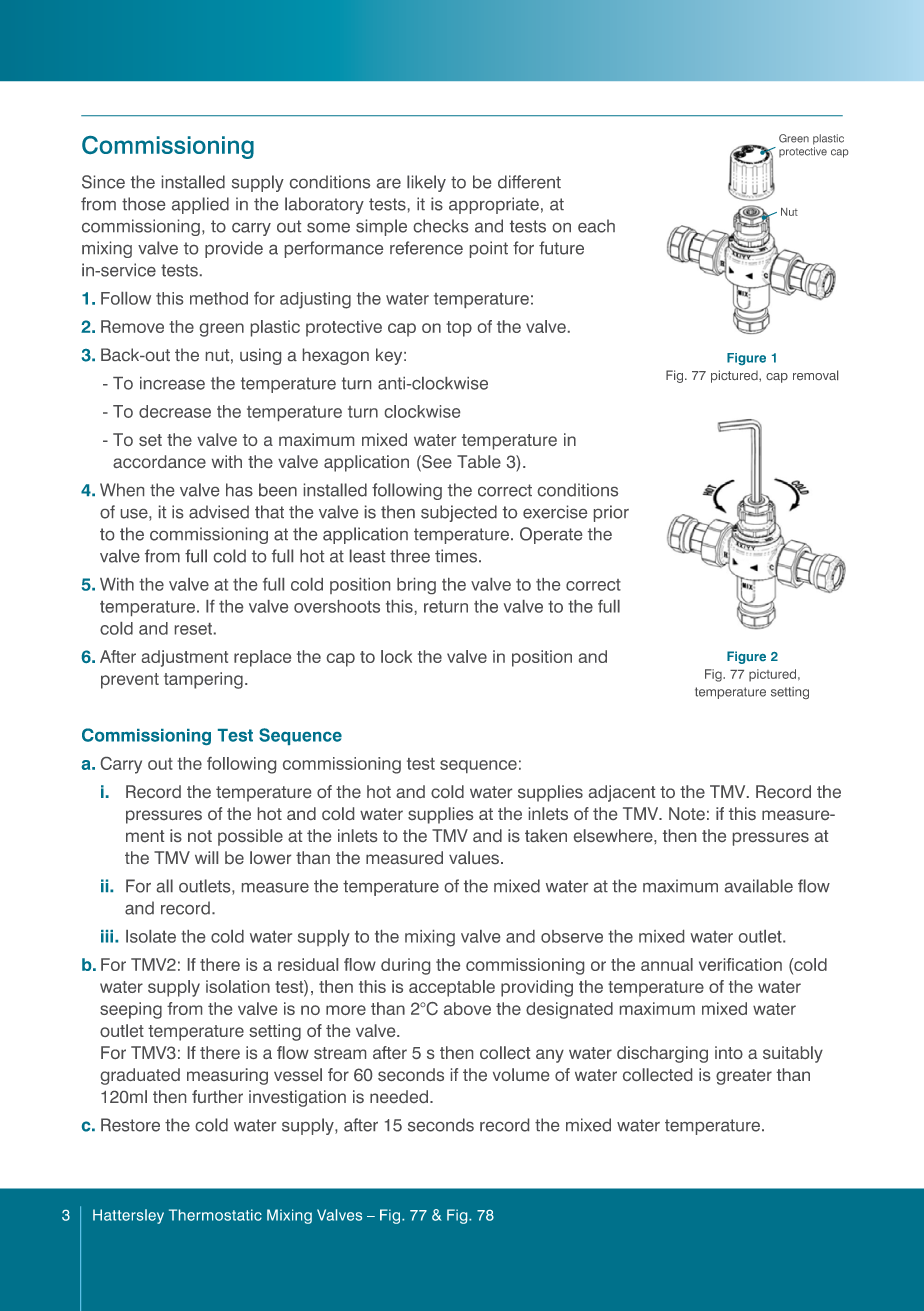 The width and height of the image is (924, 1311). Describe the element at coordinates (441, 226) in the image. I see `checks` at that location.
